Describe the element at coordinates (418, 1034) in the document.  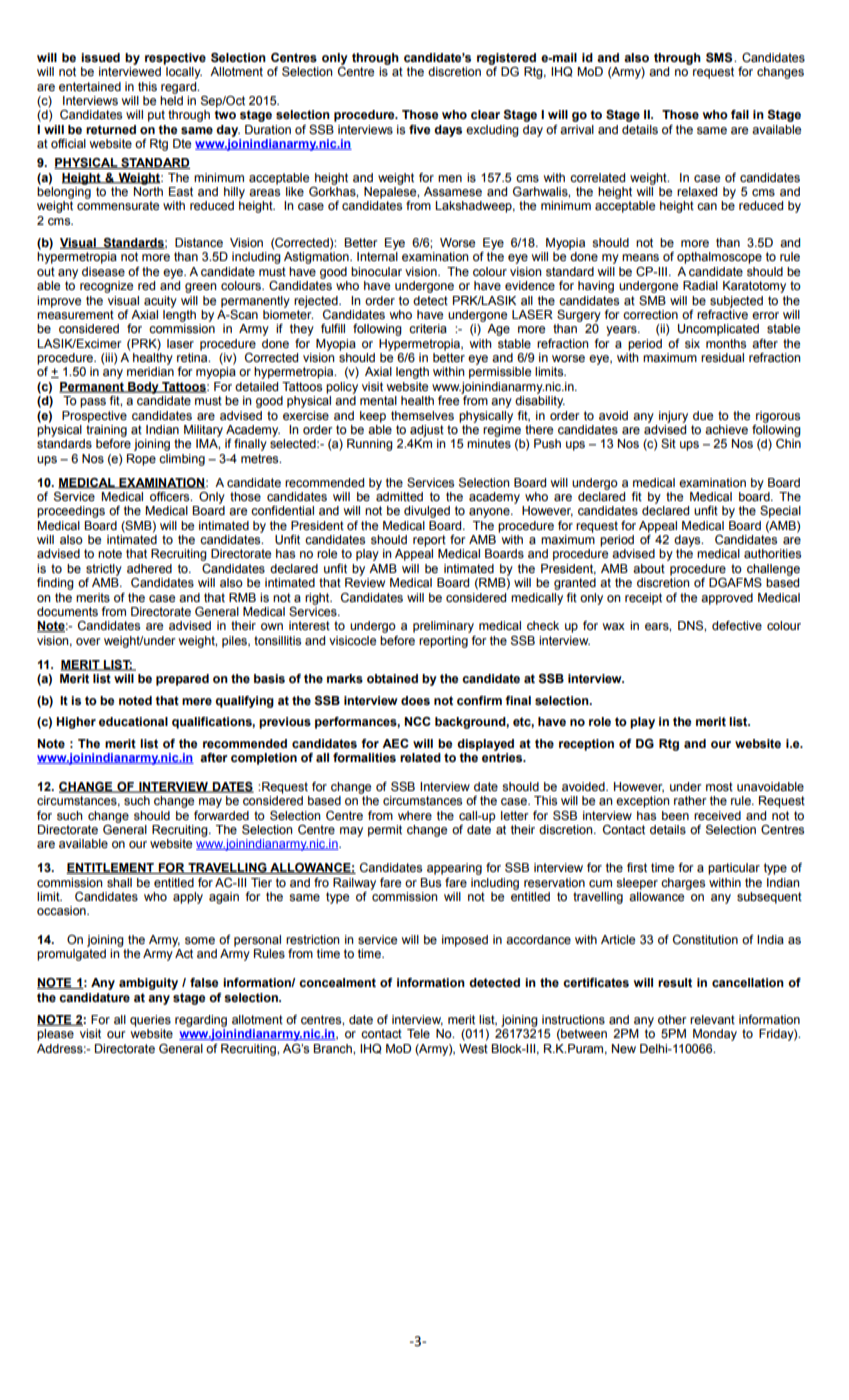
I see `Tele` at that location.
